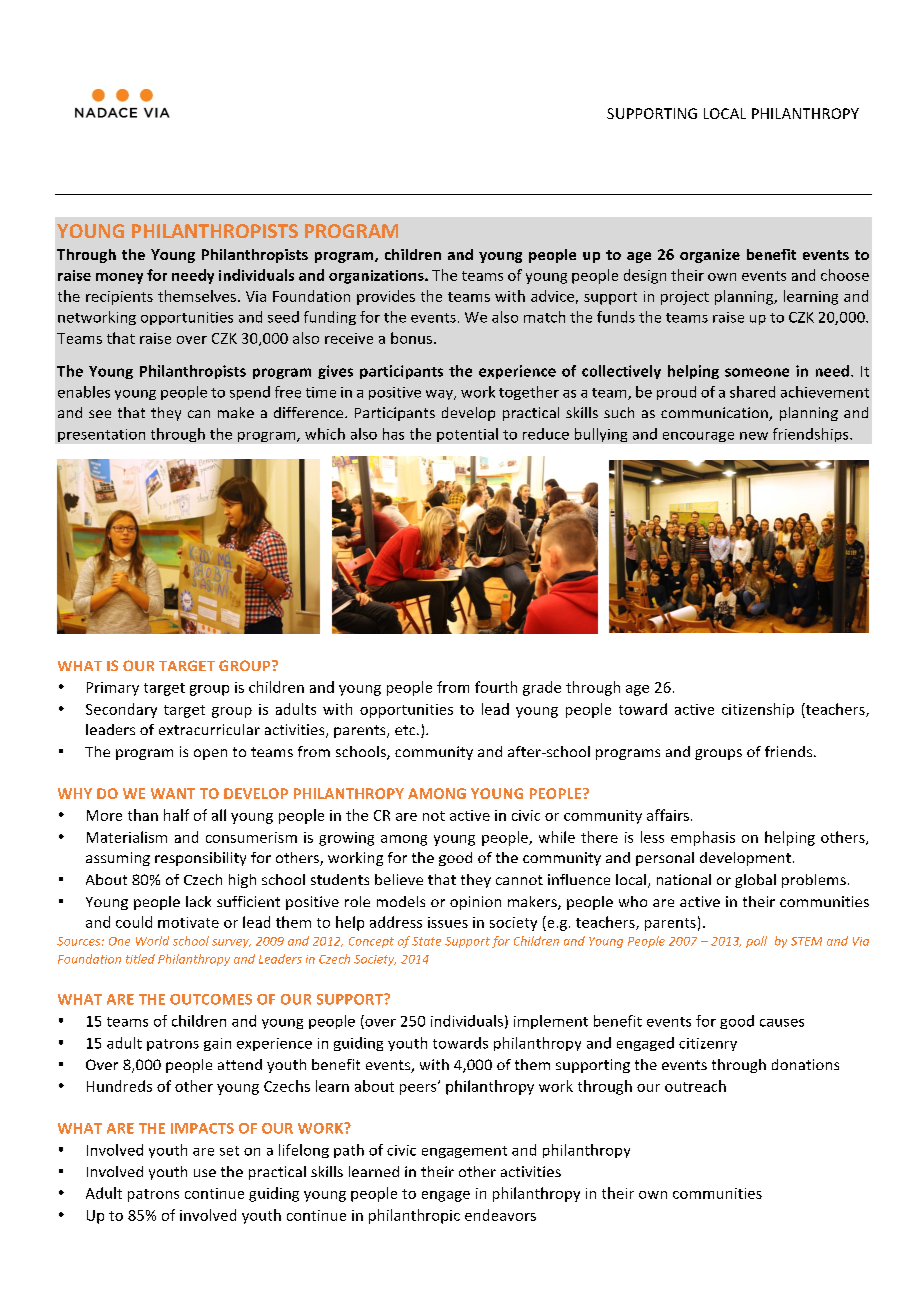 Image resolution: width=924 pixels, height=1308 pixels. What do you see at coordinates (211, 999) in the image?
I see `OUTCOMES` at bounding box center [211, 999].
